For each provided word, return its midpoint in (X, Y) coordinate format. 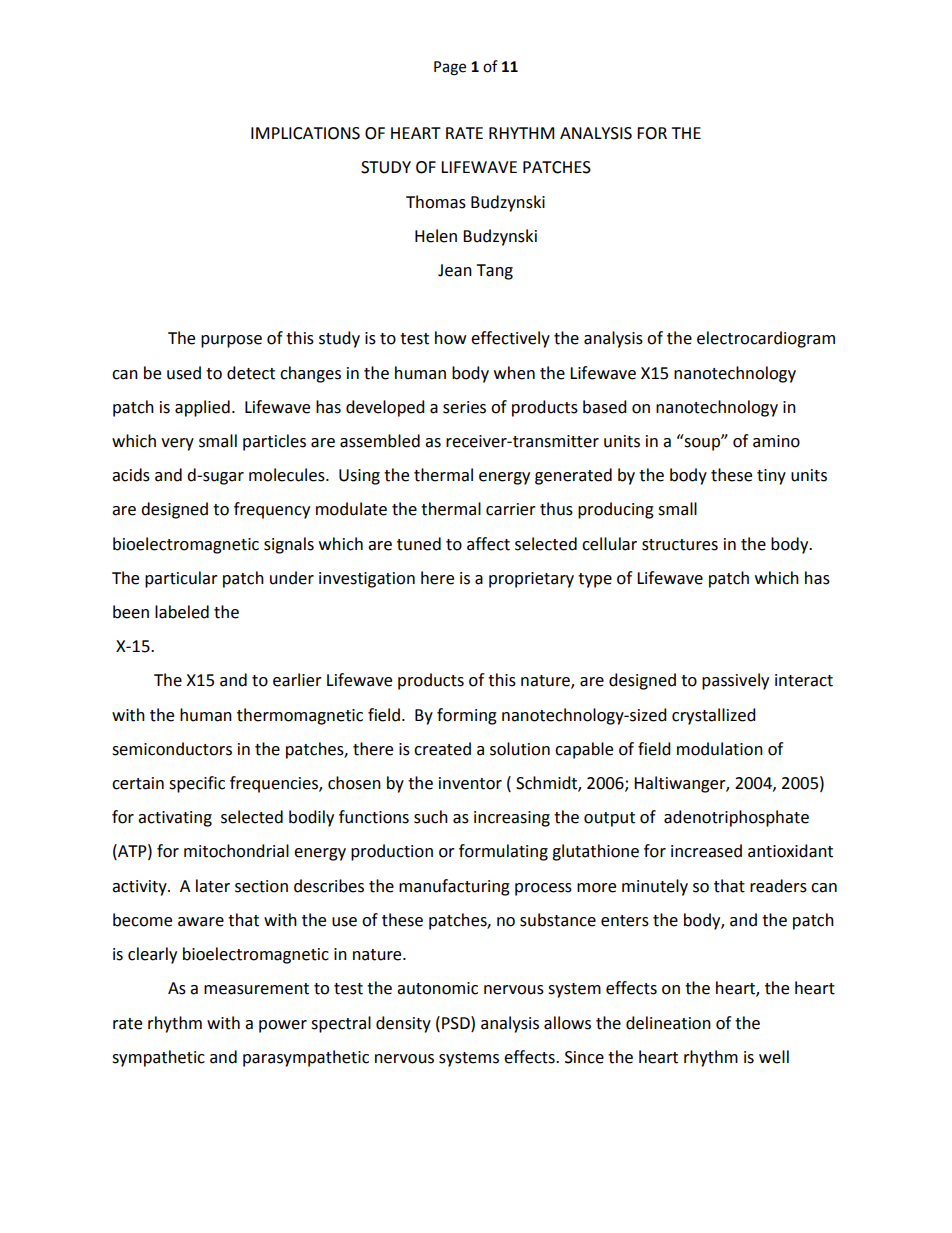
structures (680, 545)
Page (450, 68)
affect (488, 544)
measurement (256, 989)
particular (181, 579)
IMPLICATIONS (305, 133)
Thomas (436, 202)
